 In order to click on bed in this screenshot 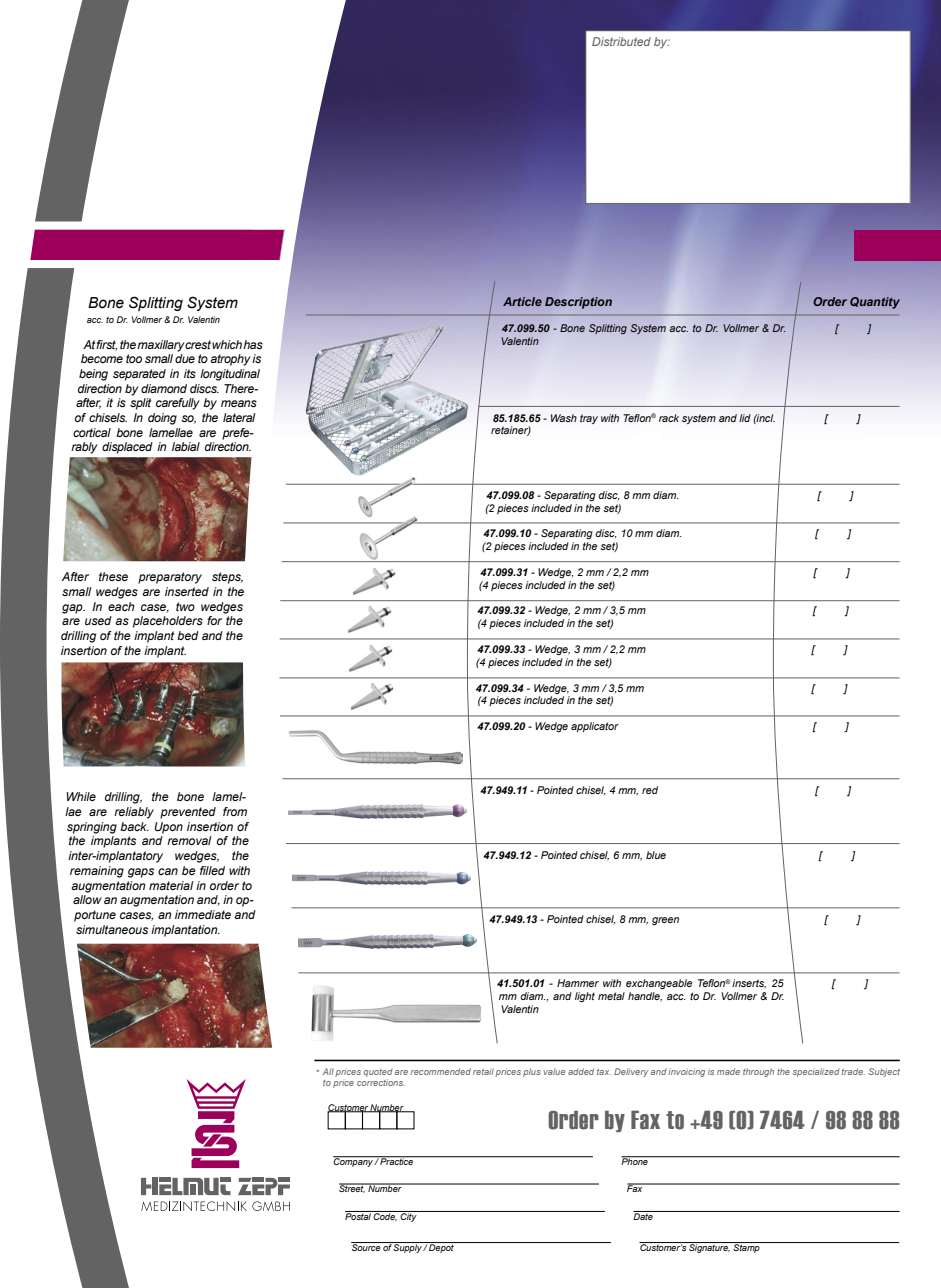, I will do `click(188, 635)`.
